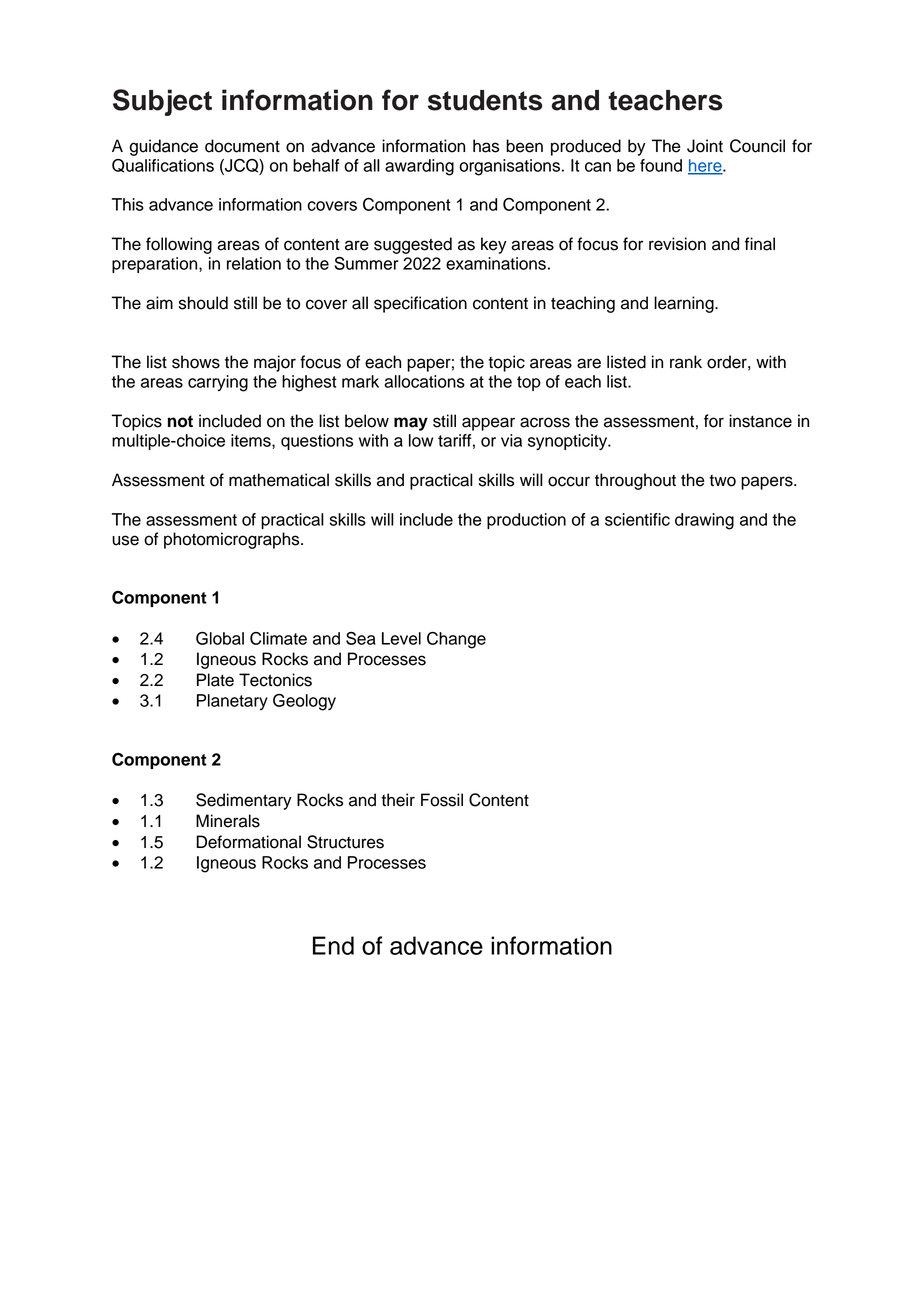  Describe the element at coordinates (705, 146) in the screenshot. I see `Joint` at that location.
